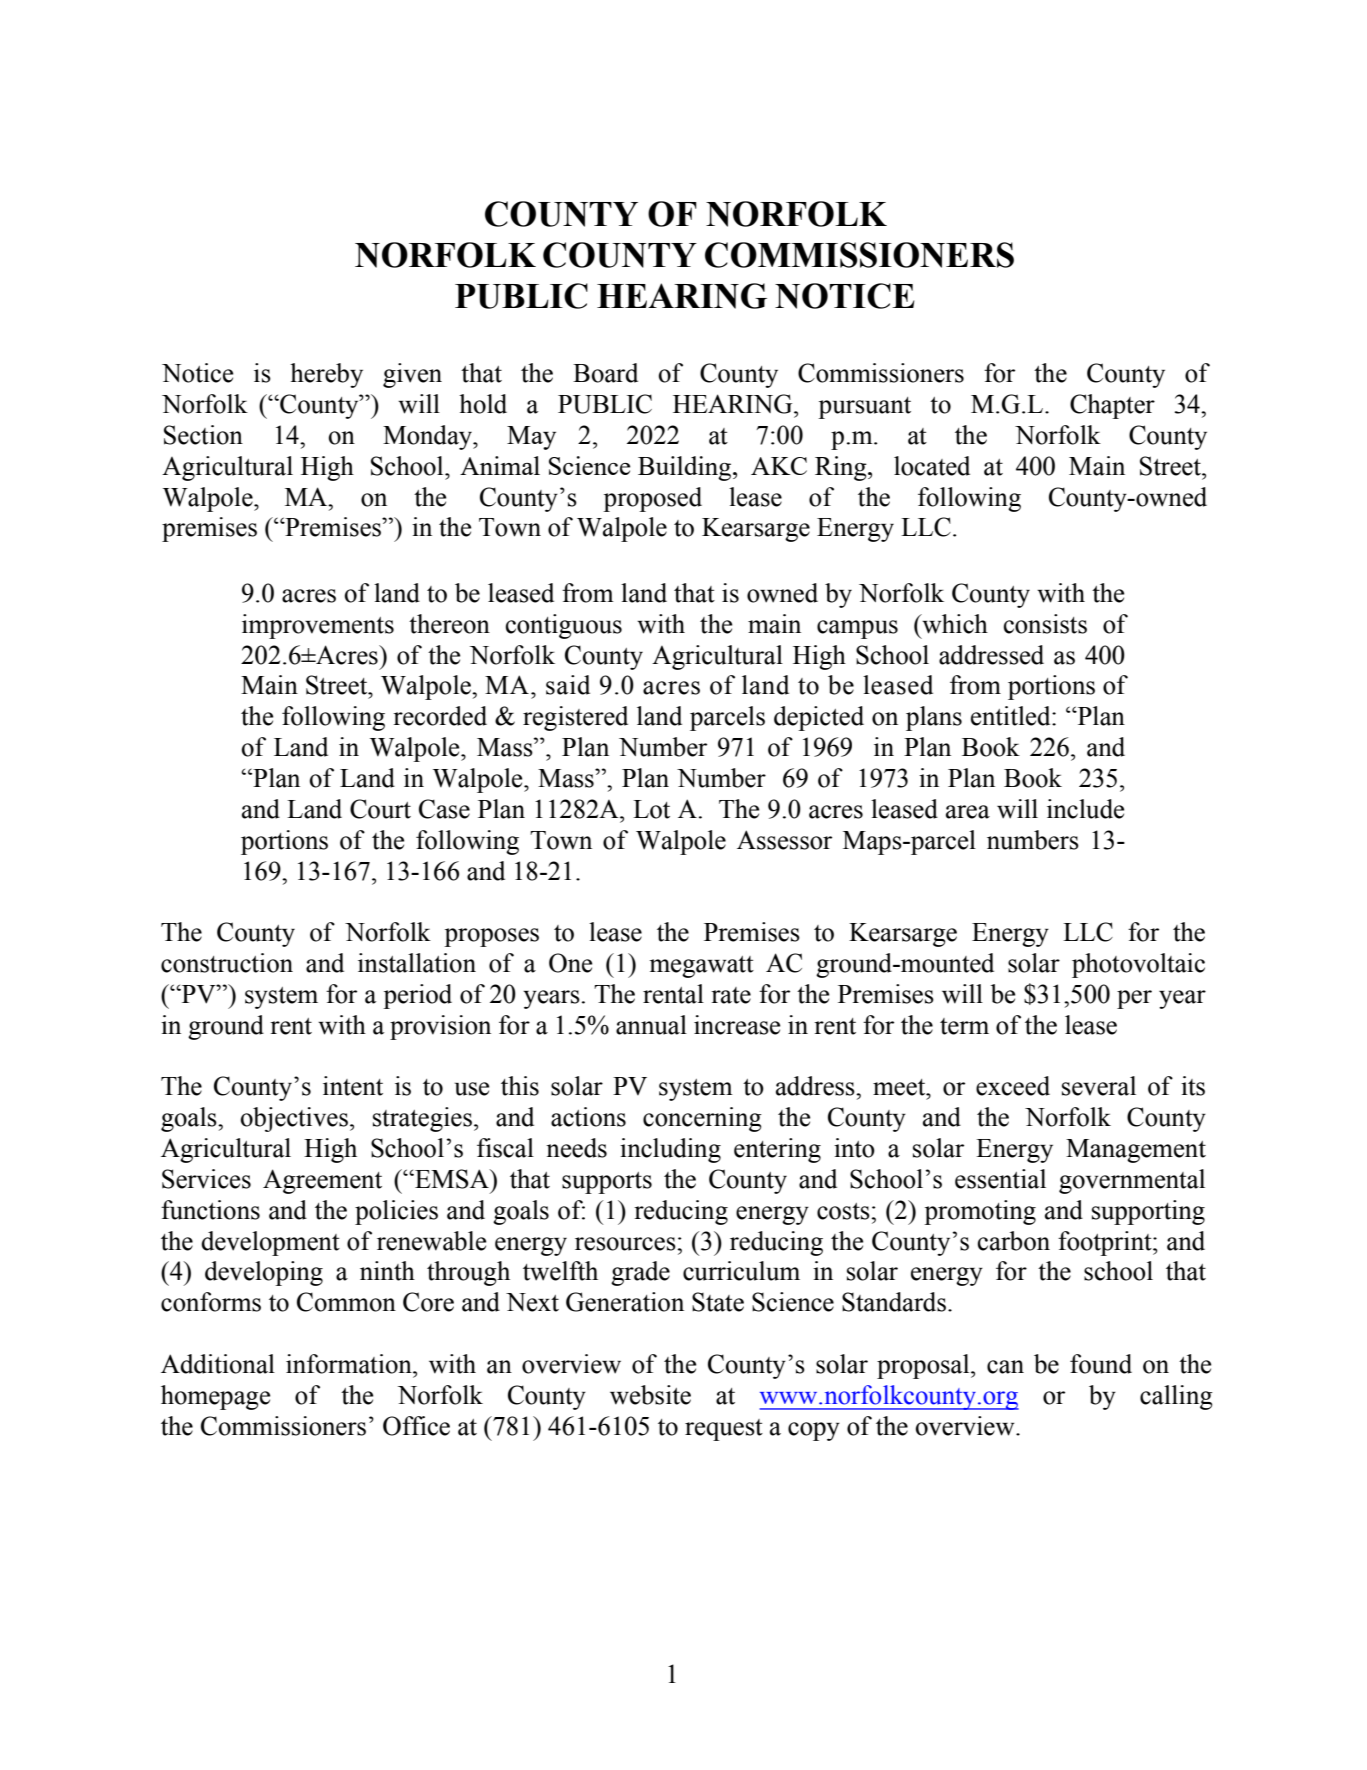 This page has height=1770, width=1367. What do you see at coordinates (1012, 716) in the page?
I see `entitled` at bounding box center [1012, 716].
